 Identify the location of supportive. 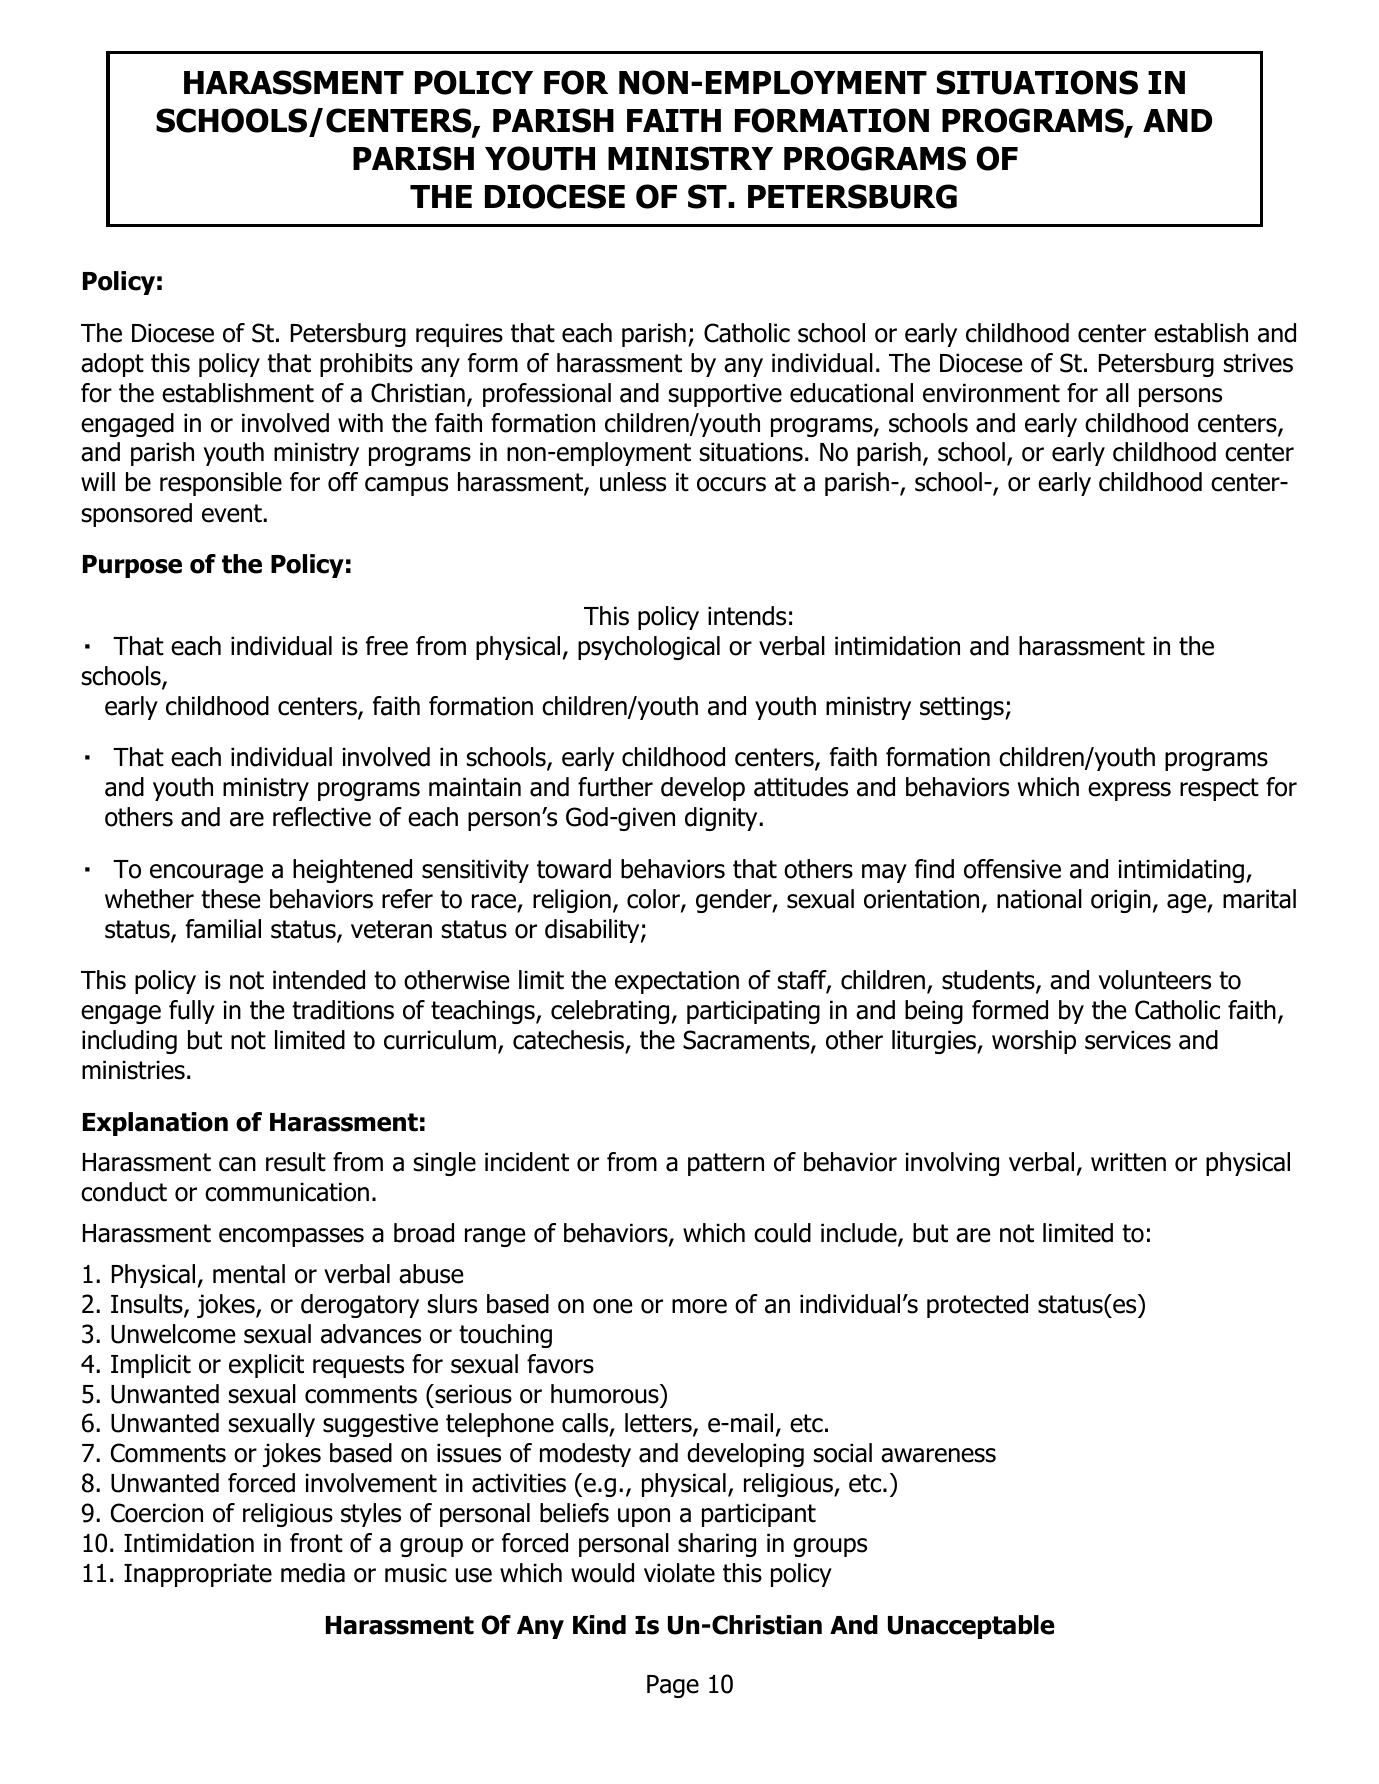
(725, 395).
